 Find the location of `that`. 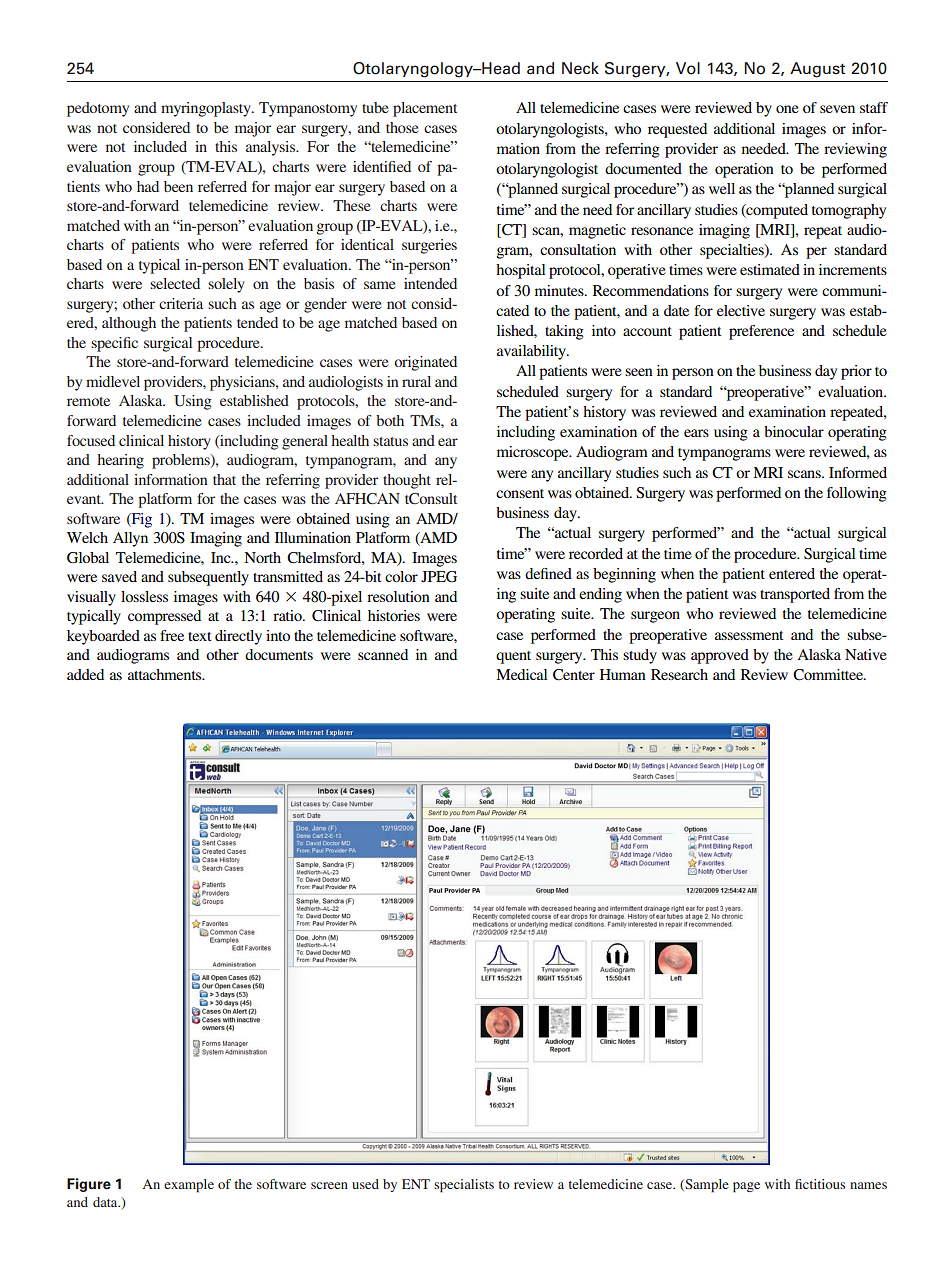

that is located at coordinates (224, 479).
